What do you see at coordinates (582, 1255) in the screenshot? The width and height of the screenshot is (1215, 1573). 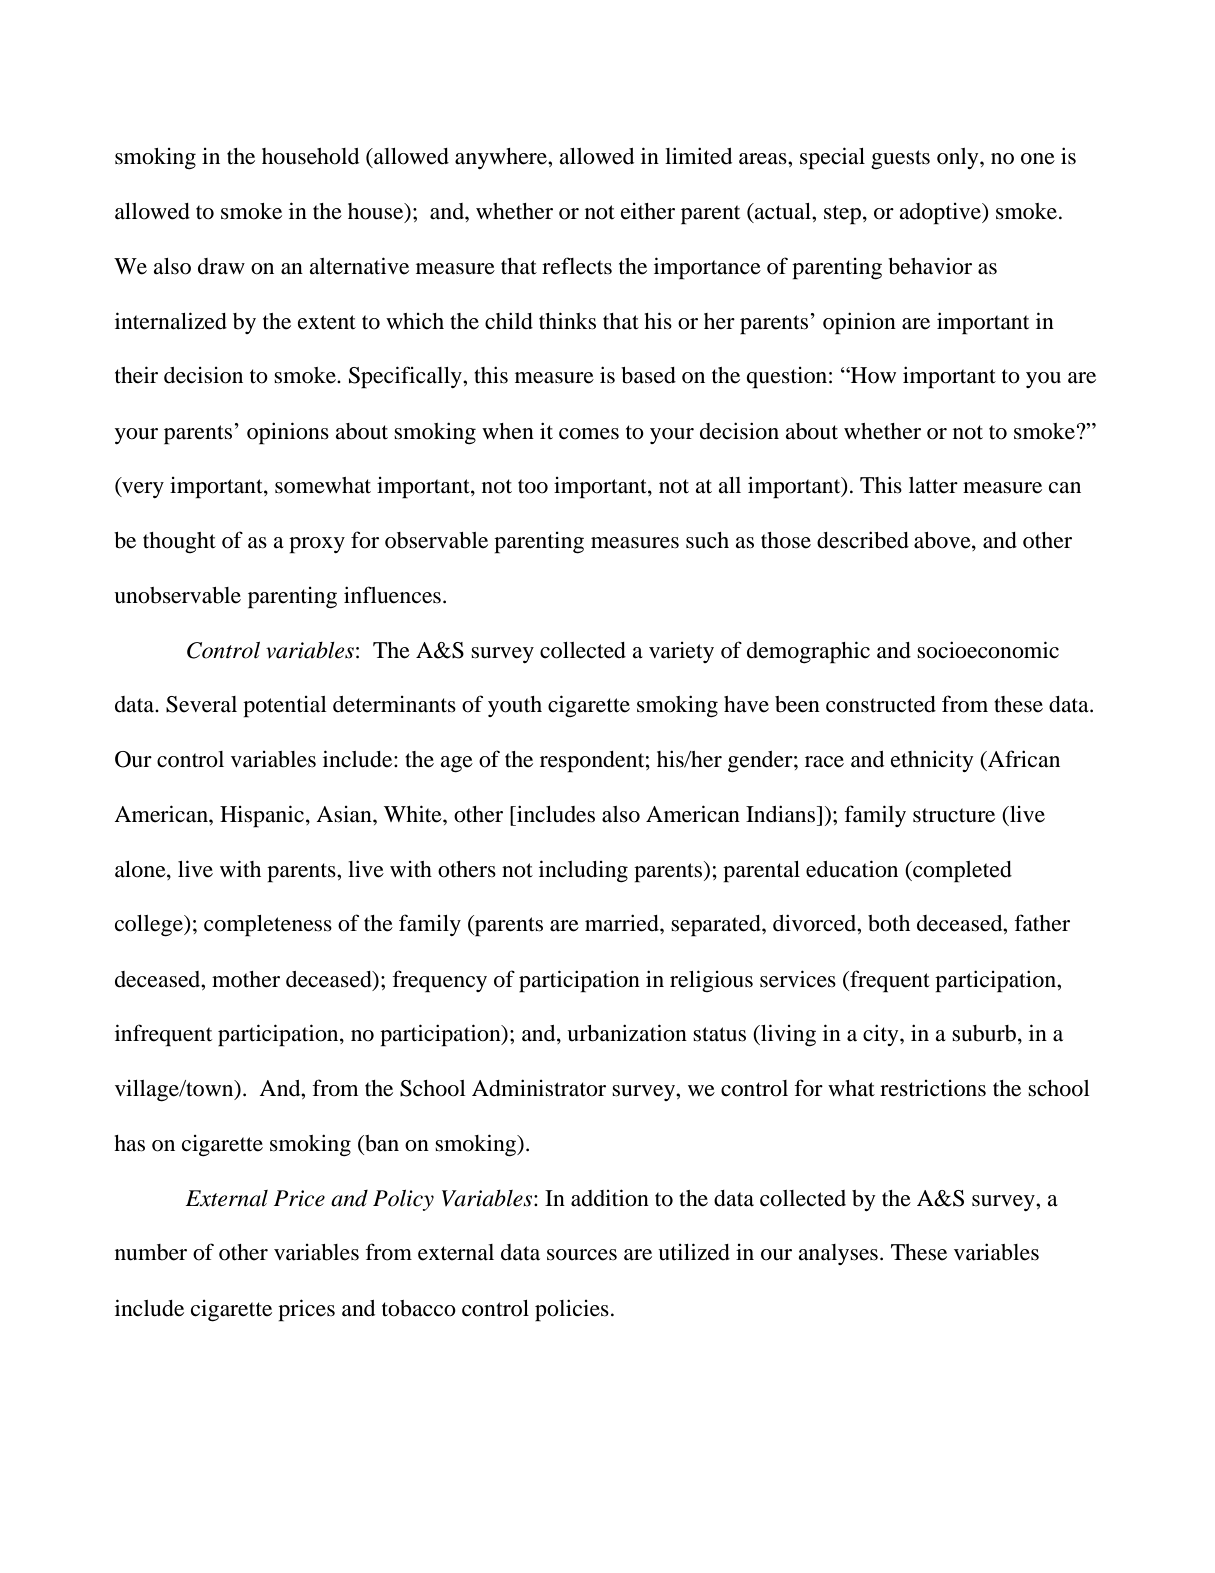 I see `sources` at bounding box center [582, 1255].
